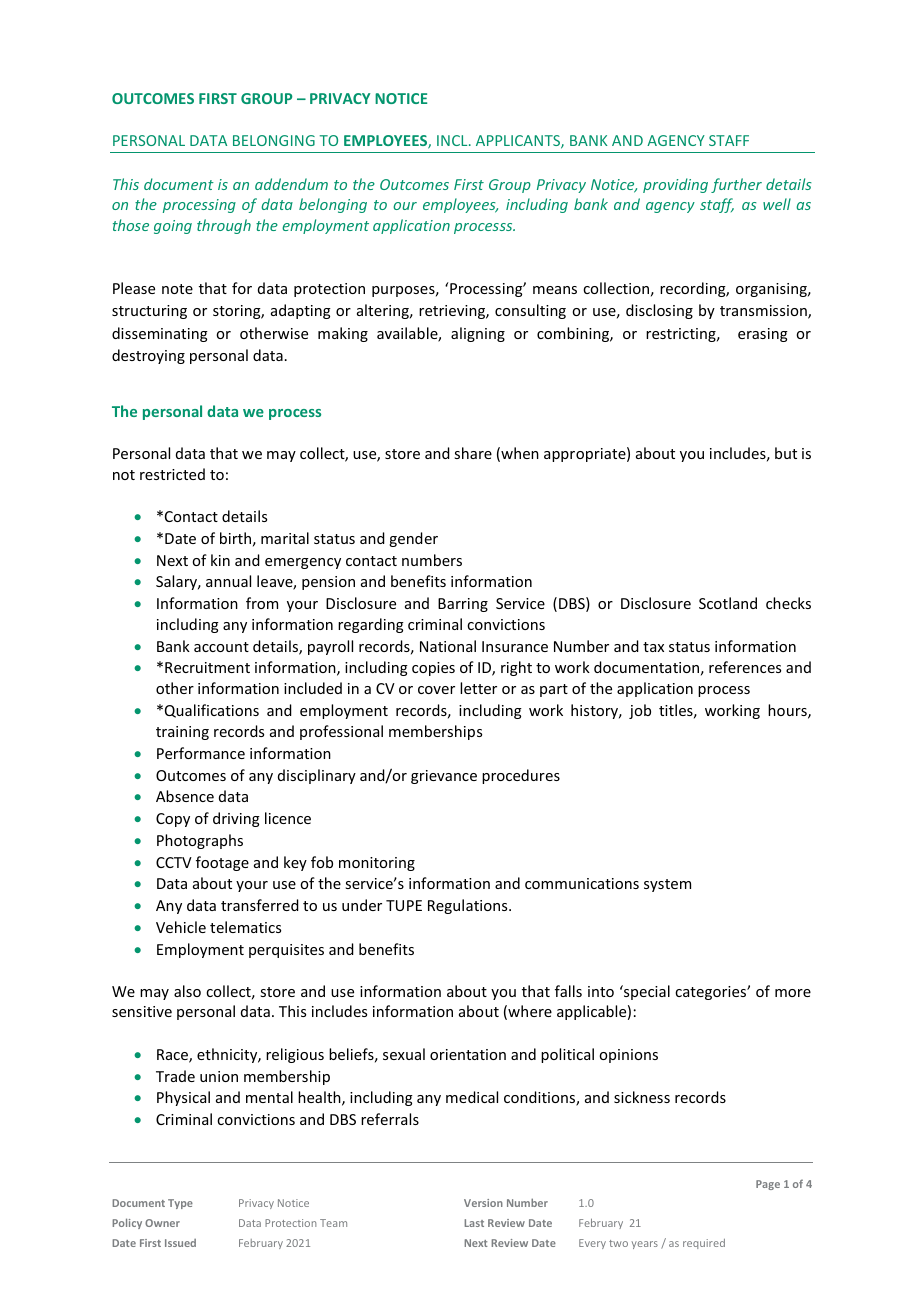  What do you see at coordinates (187, 991) in the screenshot?
I see `also` at bounding box center [187, 991].
